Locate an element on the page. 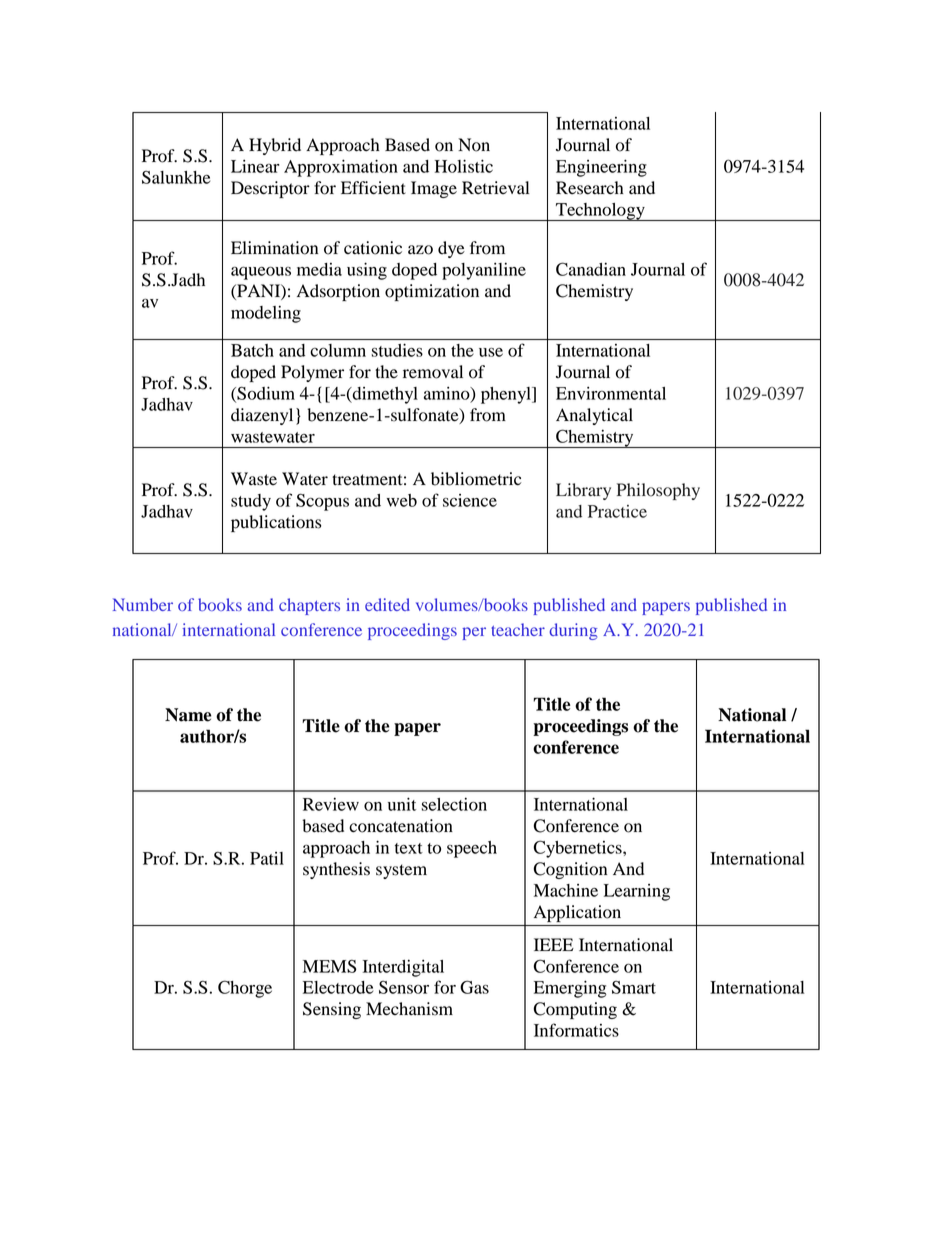  Number is located at coordinates (143, 604).
